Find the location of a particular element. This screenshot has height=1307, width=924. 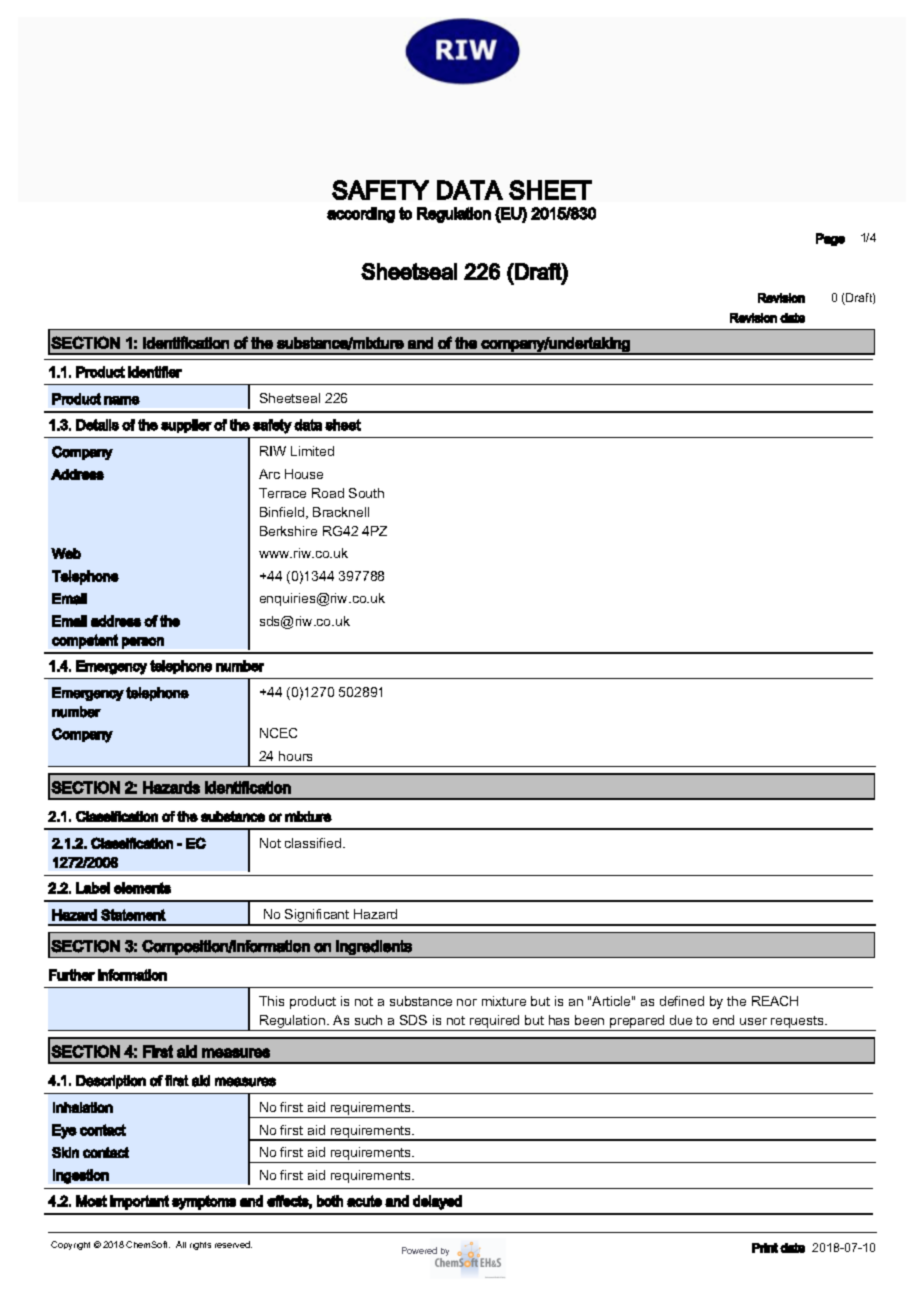

delayed is located at coordinates (437, 1202).
